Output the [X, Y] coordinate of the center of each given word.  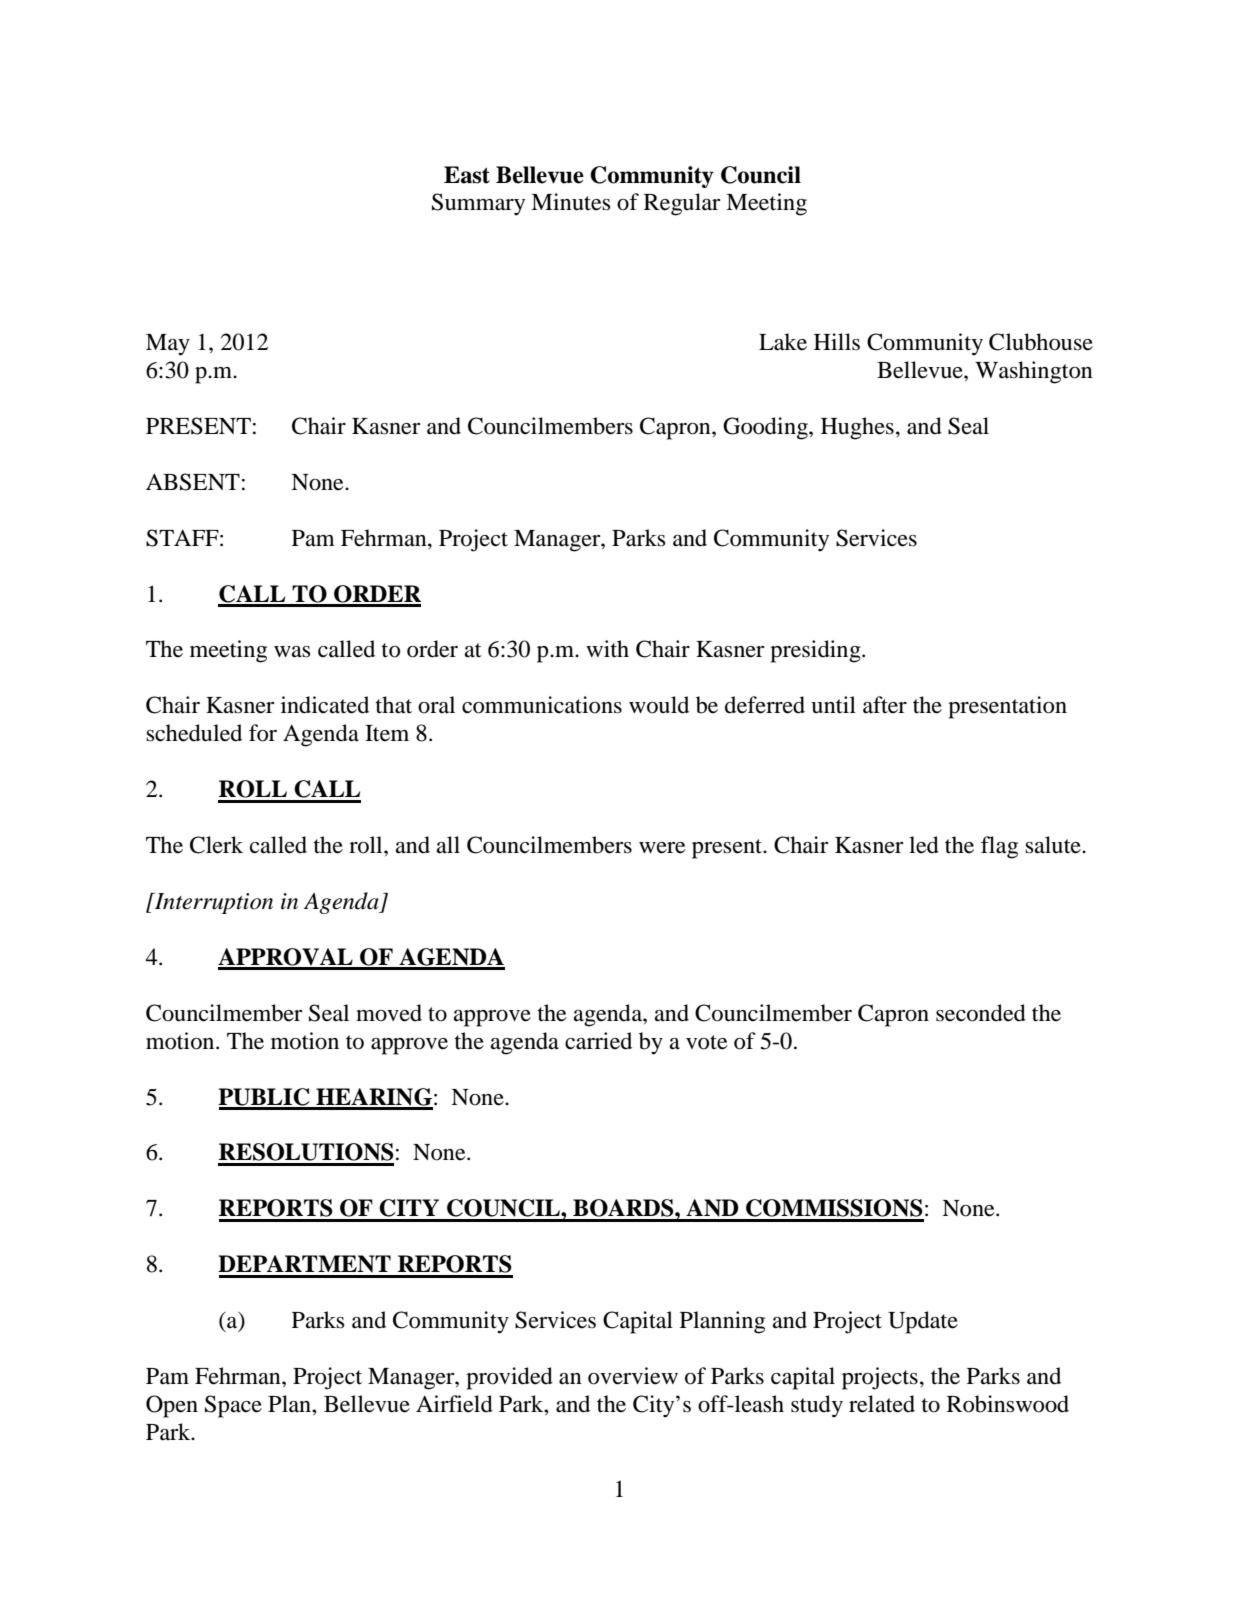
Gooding [766, 428]
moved [389, 1013]
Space [233, 1406]
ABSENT [193, 482]
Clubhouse [1041, 342]
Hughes [857, 428]
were [662, 848]
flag [999, 847]
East [467, 175]
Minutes [571, 202]
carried [598, 1041]
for [263, 733]
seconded [981, 1013]
